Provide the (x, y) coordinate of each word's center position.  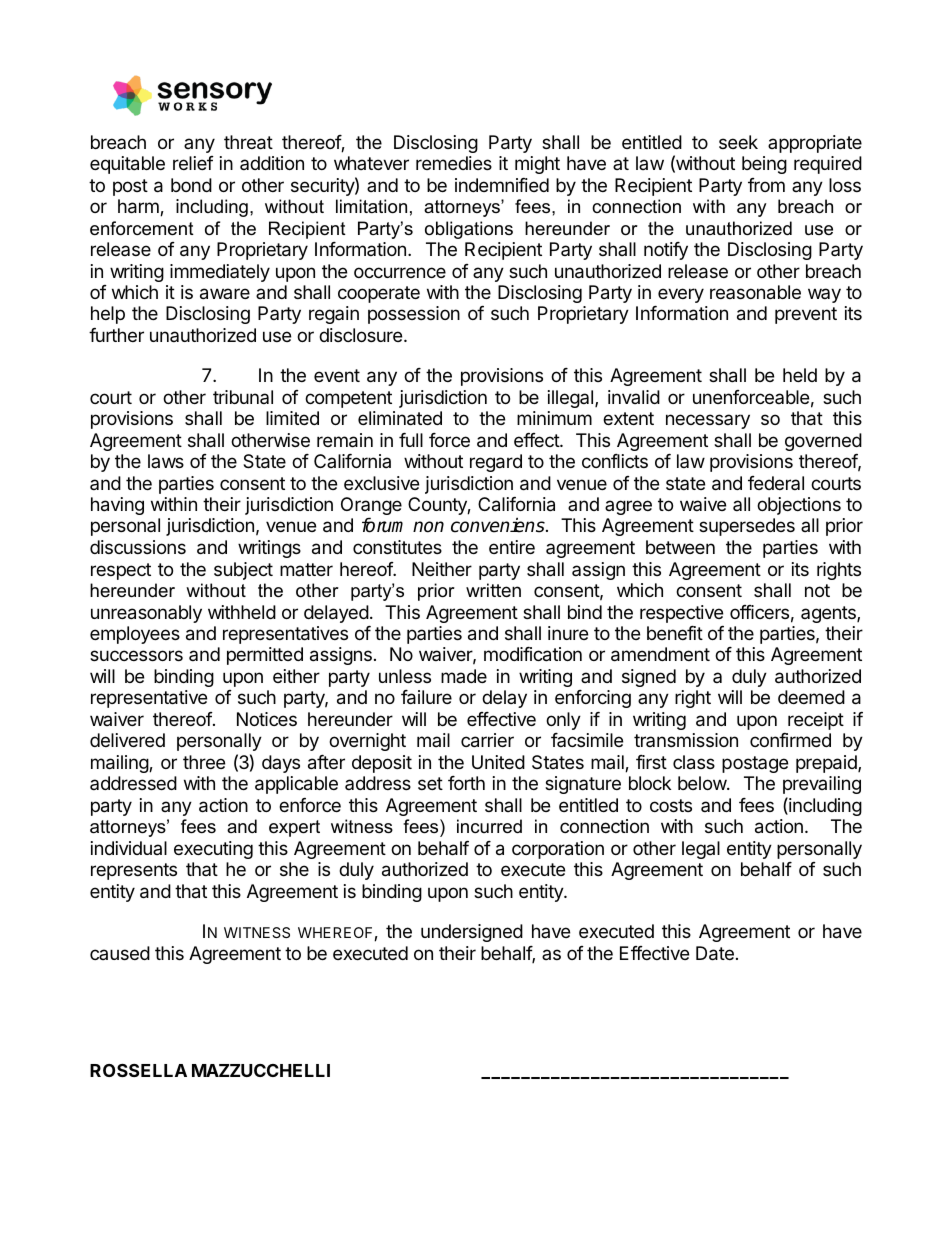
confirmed (790, 740)
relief (193, 163)
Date (715, 953)
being (764, 165)
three (204, 762)
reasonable (755, 292)
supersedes (747, 527)
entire (512, 547)
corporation (558, 850)
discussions (138, 547)
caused (120, 953)
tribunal (243, 397)
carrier (487, 740)
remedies (454, 163)
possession (414, 315)
